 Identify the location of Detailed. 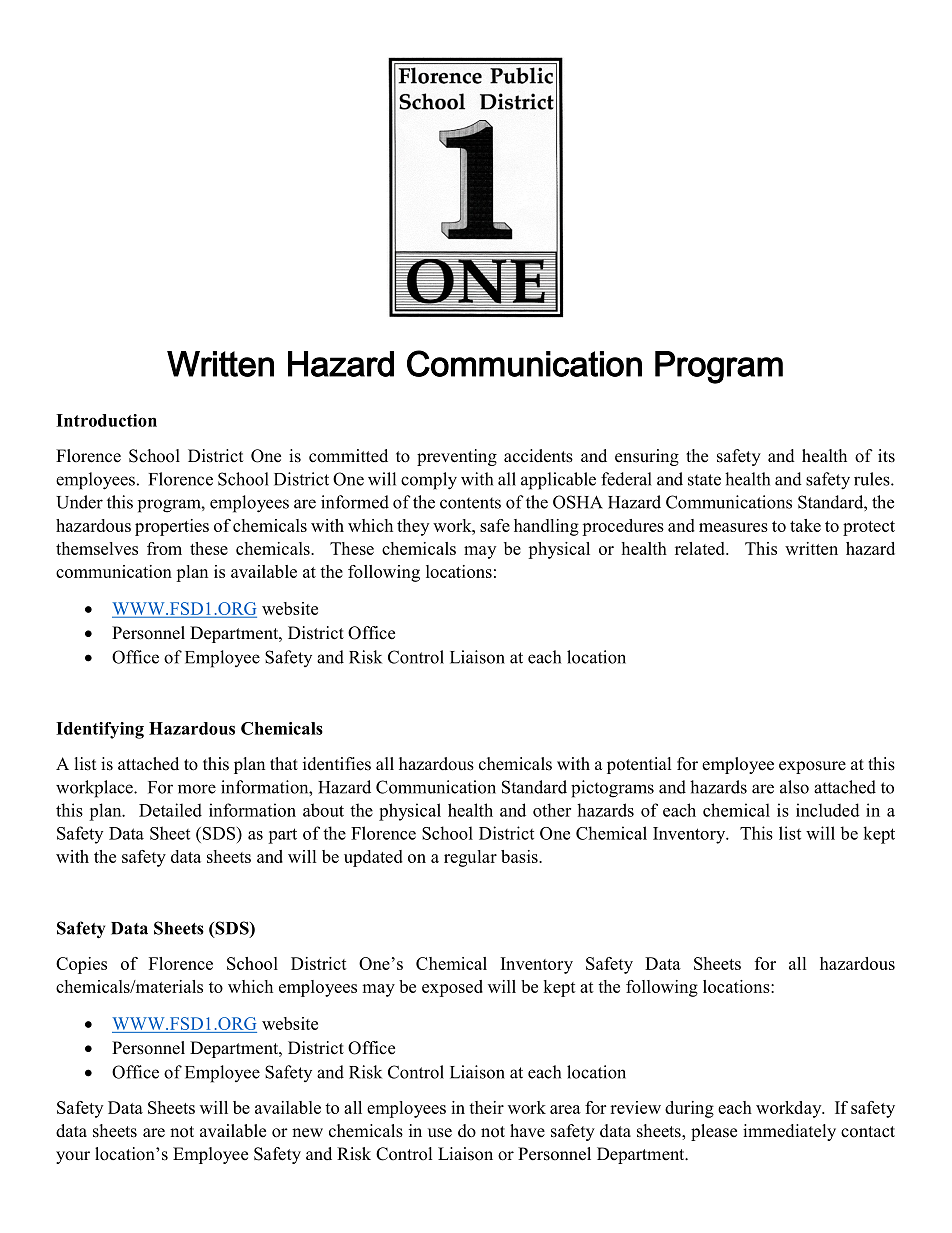
(170, 810).
